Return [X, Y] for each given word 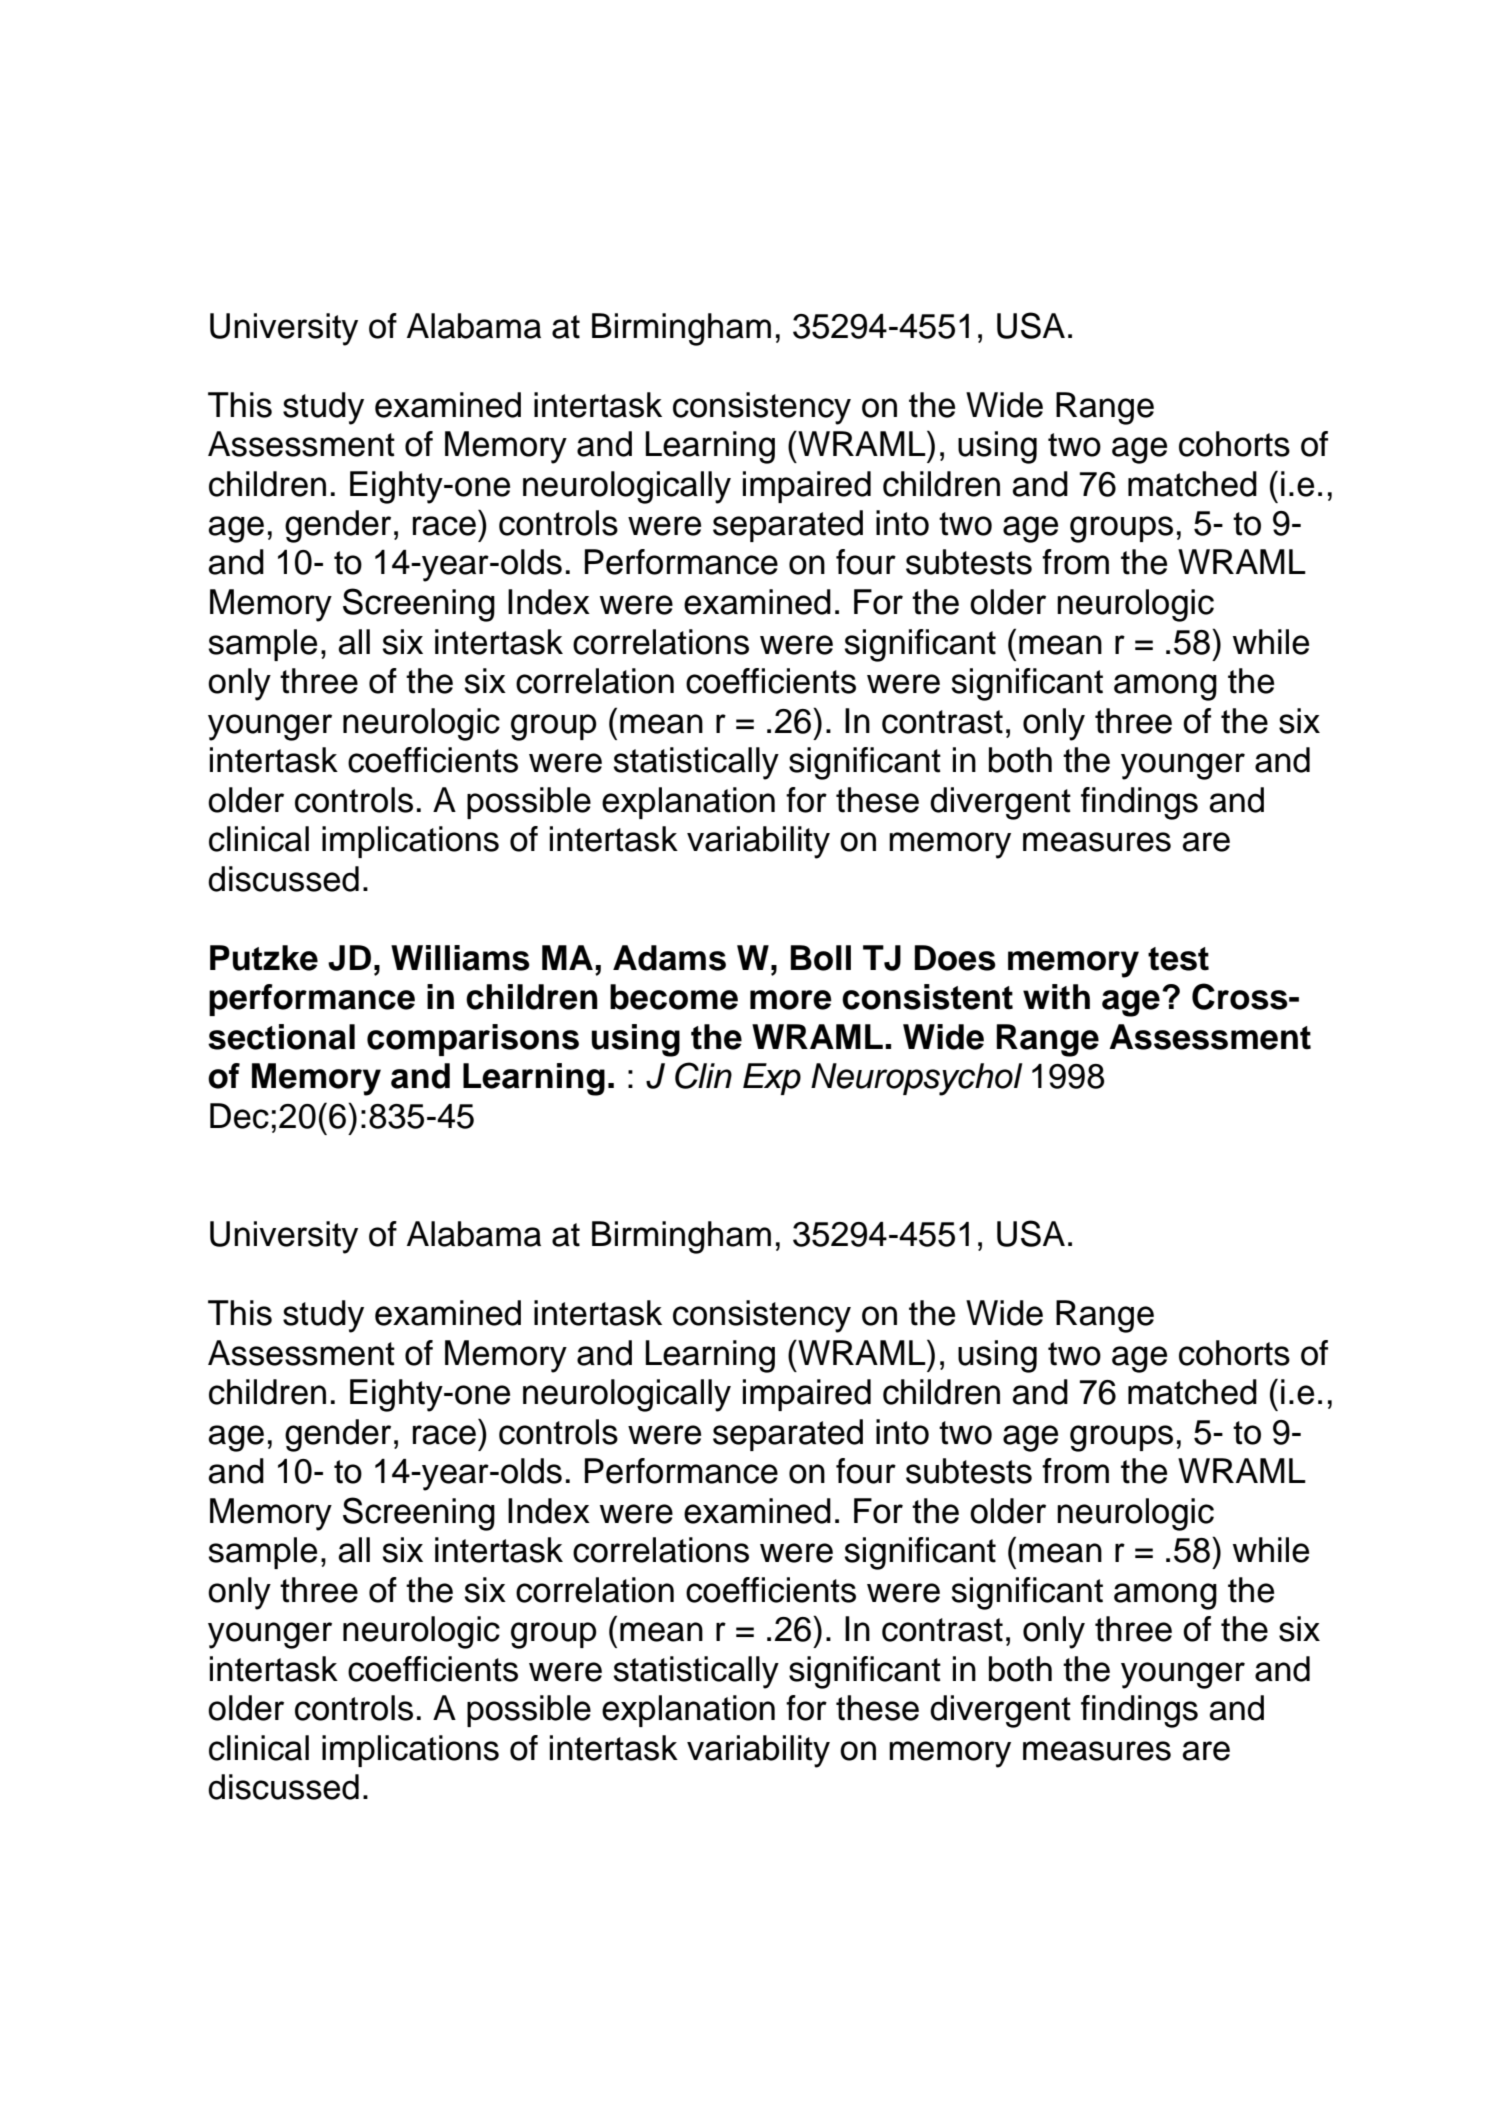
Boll [821, 958]
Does [955, 958]
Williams [460, 958]
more [791, 1000]
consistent [927, 997]
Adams [669, 958]
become [674, 997]
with [1056, 997]
